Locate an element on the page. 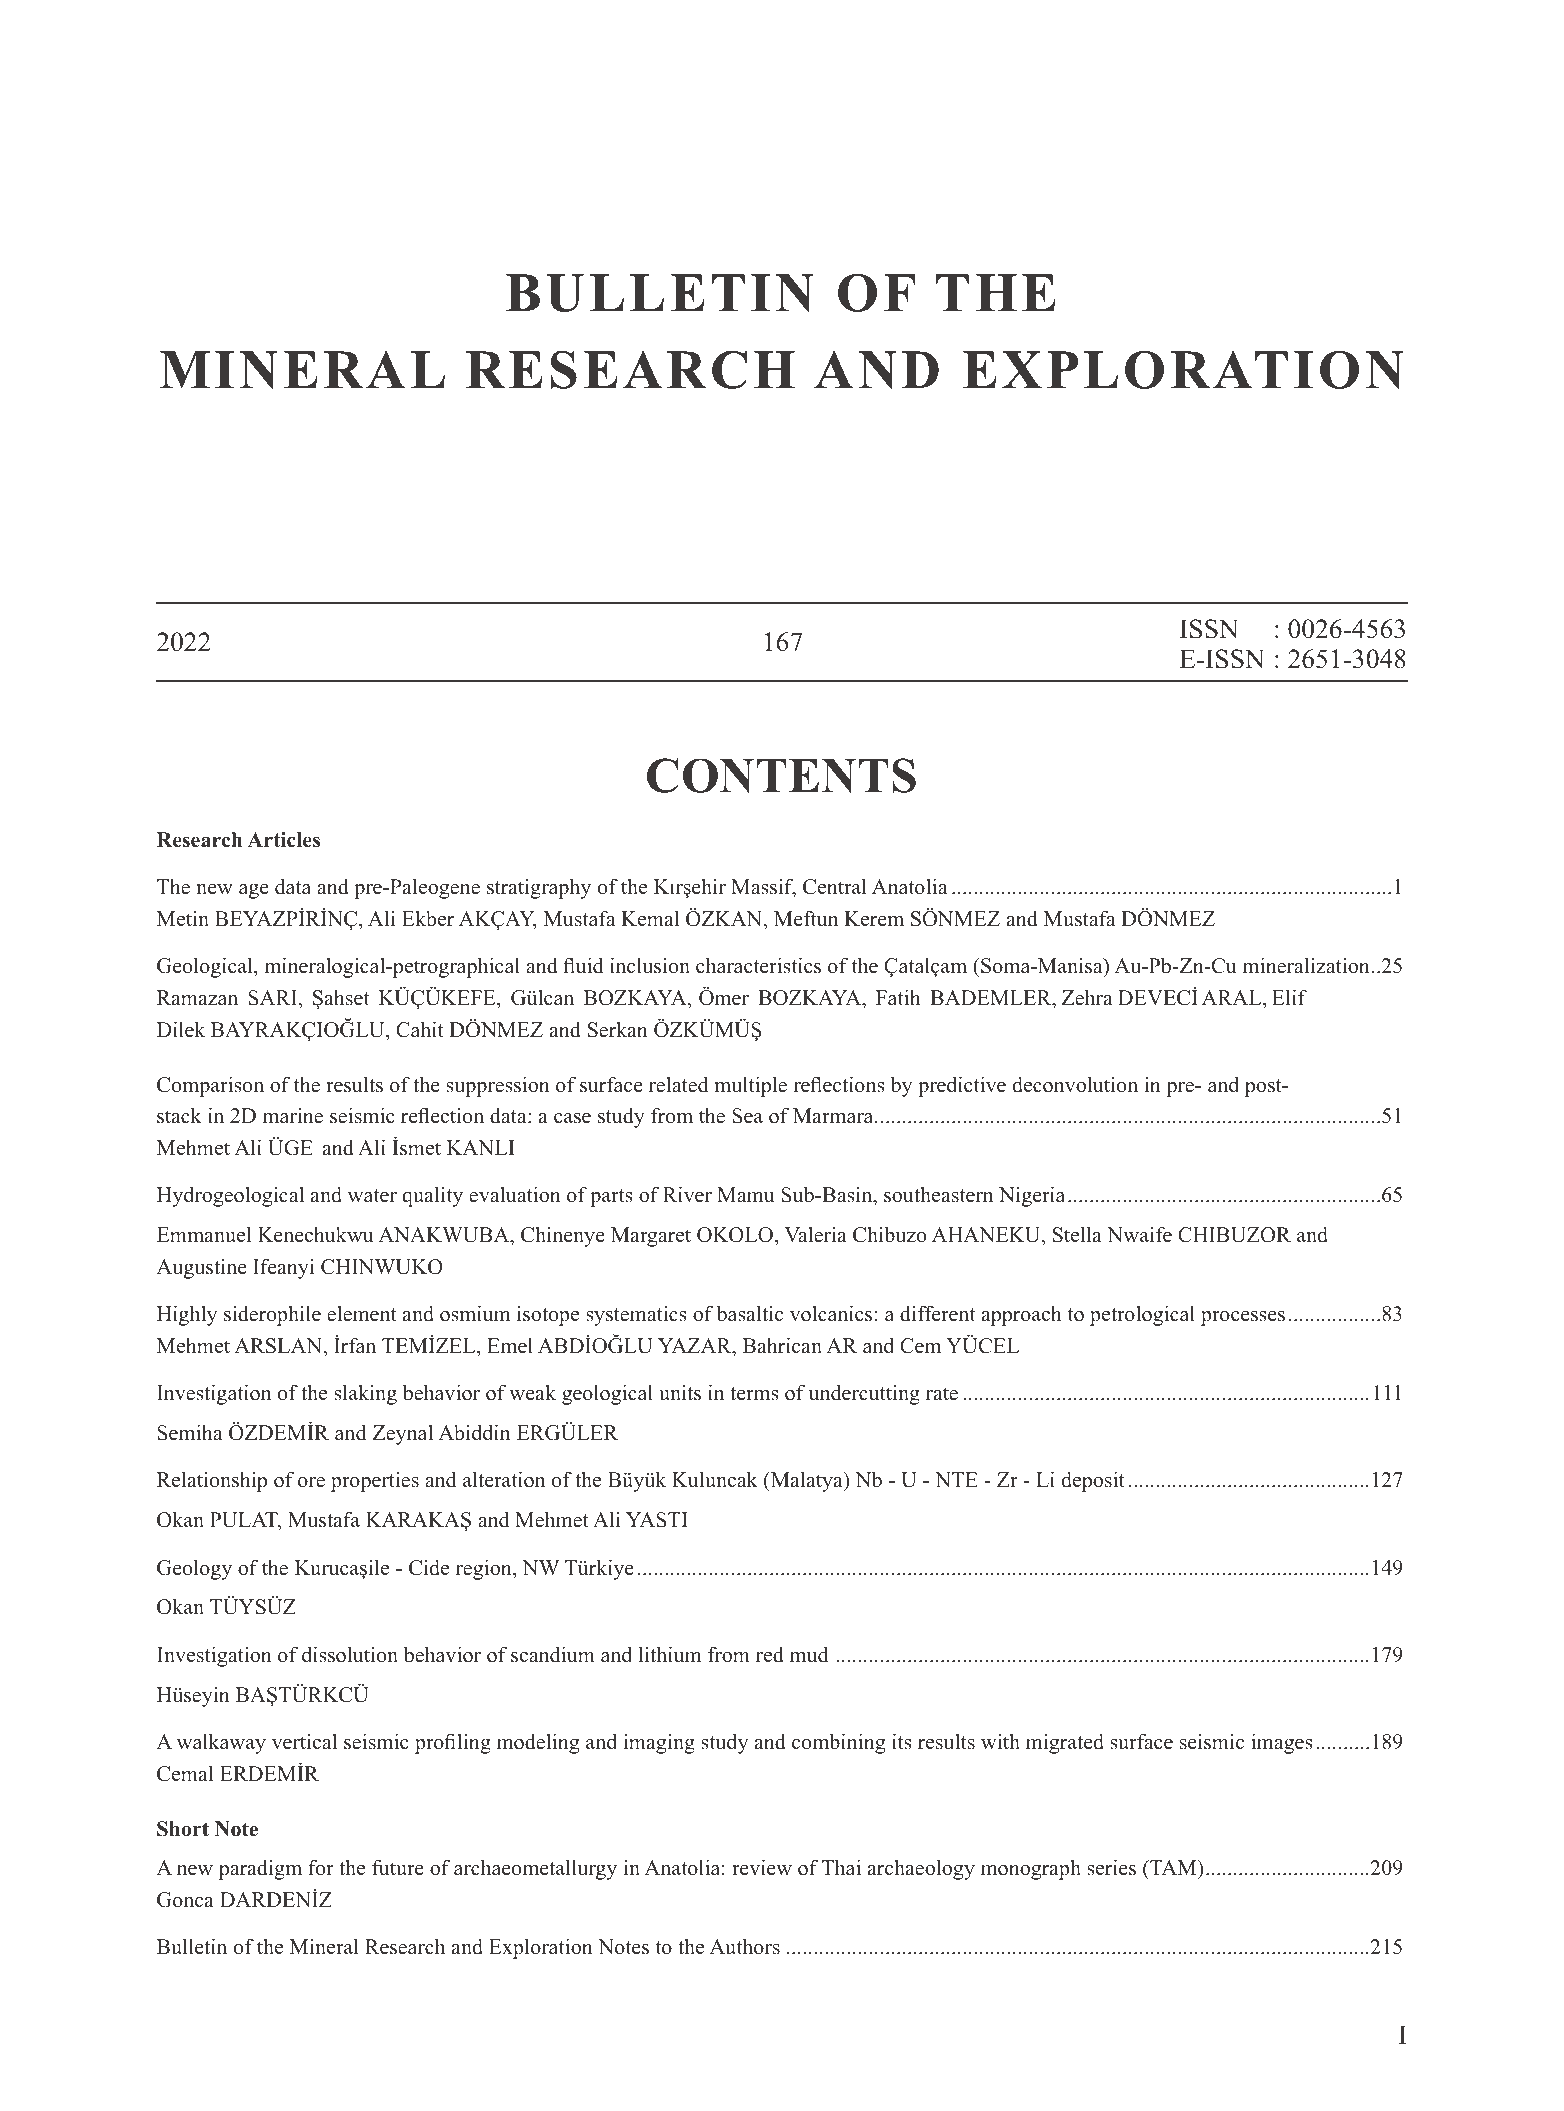  Articles is located at coordinates (283, 840).
